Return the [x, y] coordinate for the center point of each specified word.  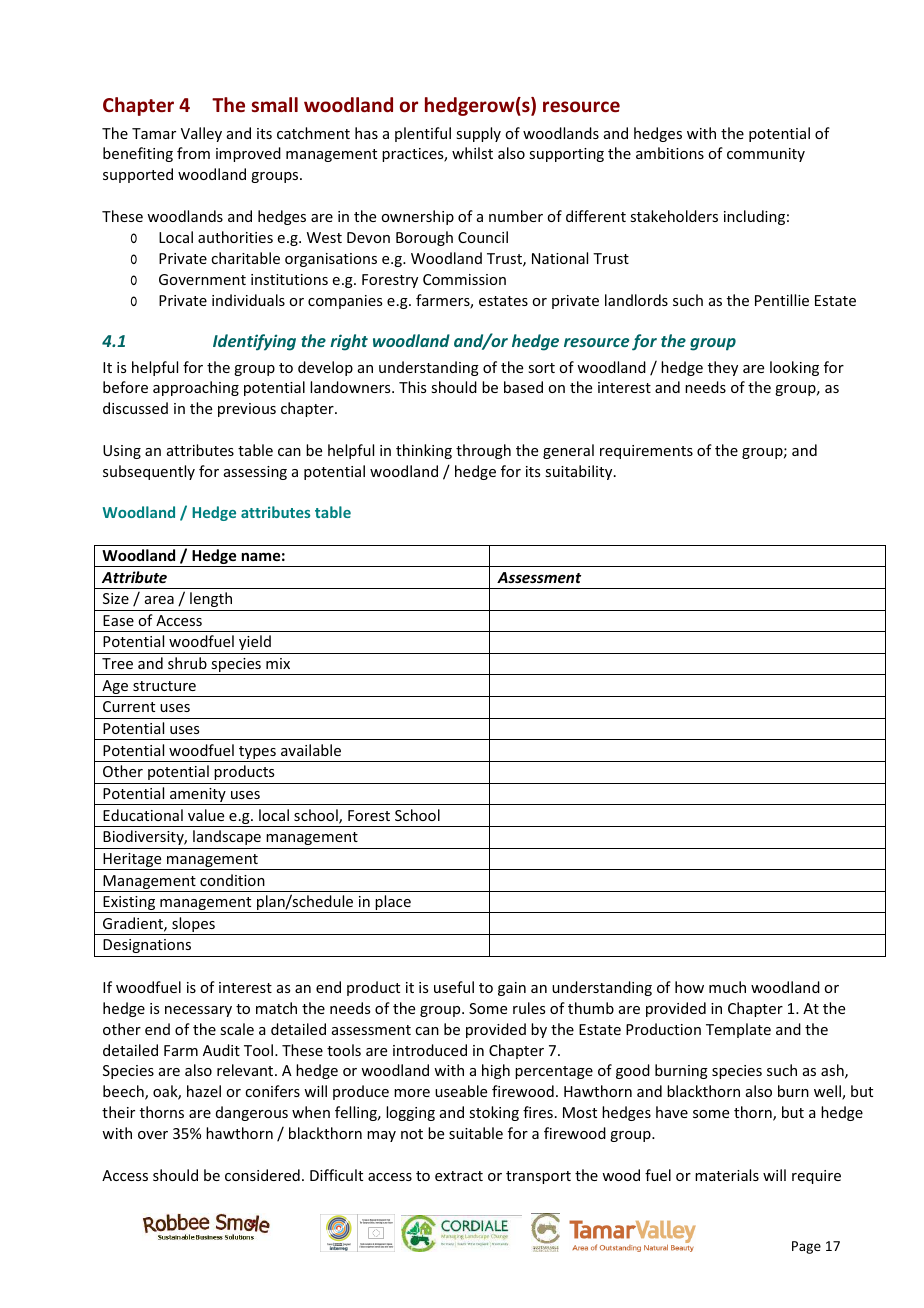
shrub [187, 663]
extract [459, 1176]
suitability [580, 472]
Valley [201, 134]
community [766, 155]
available [311, 750]
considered [262, 1175]
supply [478, 134]
